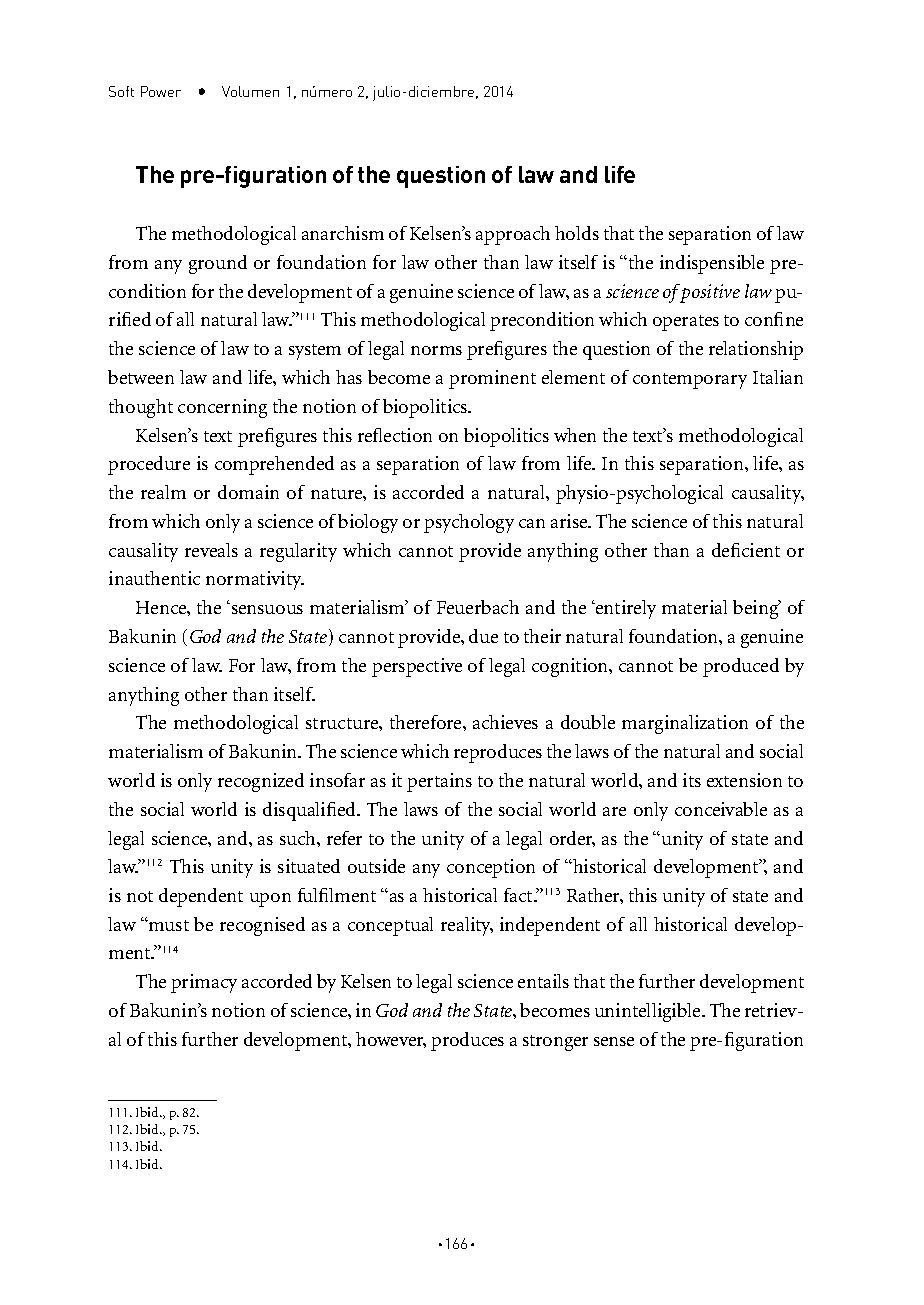 This page has width=924, height=1305. What do you see at coordinates (436, 350) in the page?
I see `norms` at bounding box center [436, 350].
